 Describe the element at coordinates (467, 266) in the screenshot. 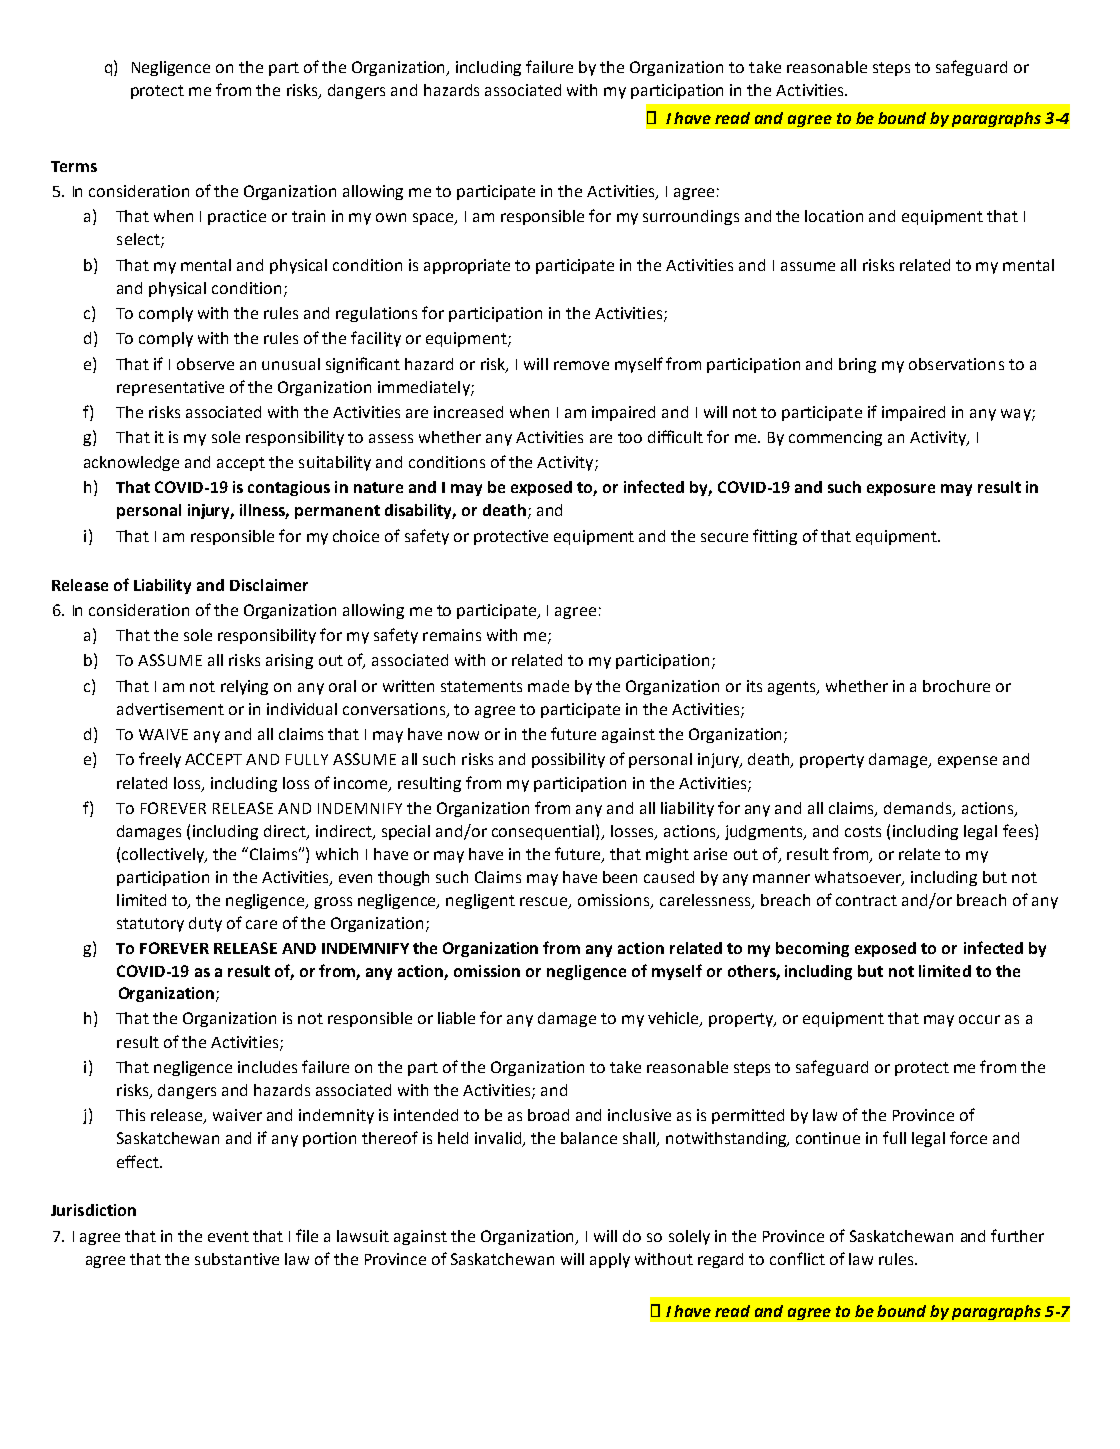

I see `appropriate` at that location.
